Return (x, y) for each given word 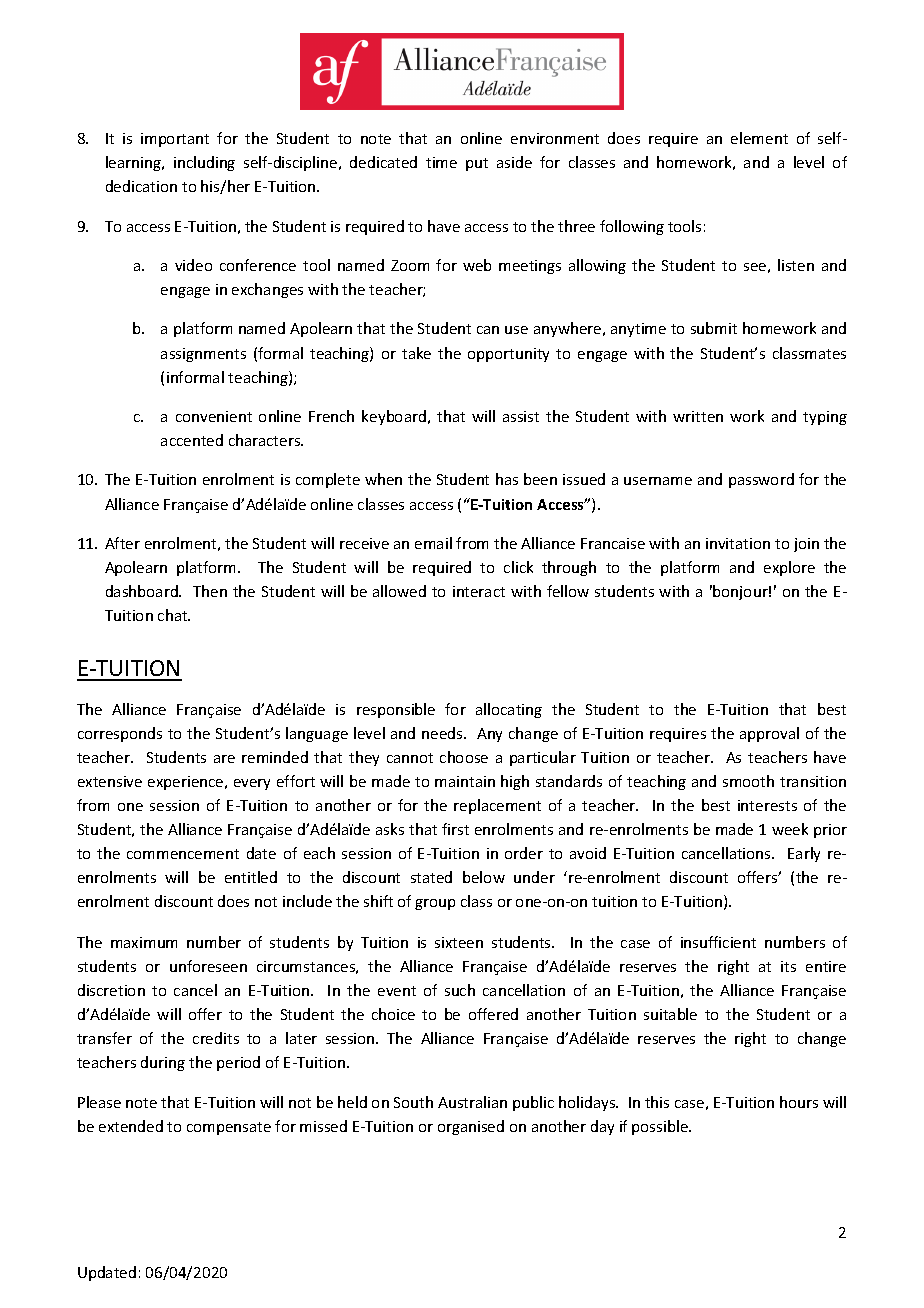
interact (479, 591)
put (477, 164)
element (759, 138)
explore (789, 568)
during (163, 1063)
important (175, 140)
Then (210, 591)
